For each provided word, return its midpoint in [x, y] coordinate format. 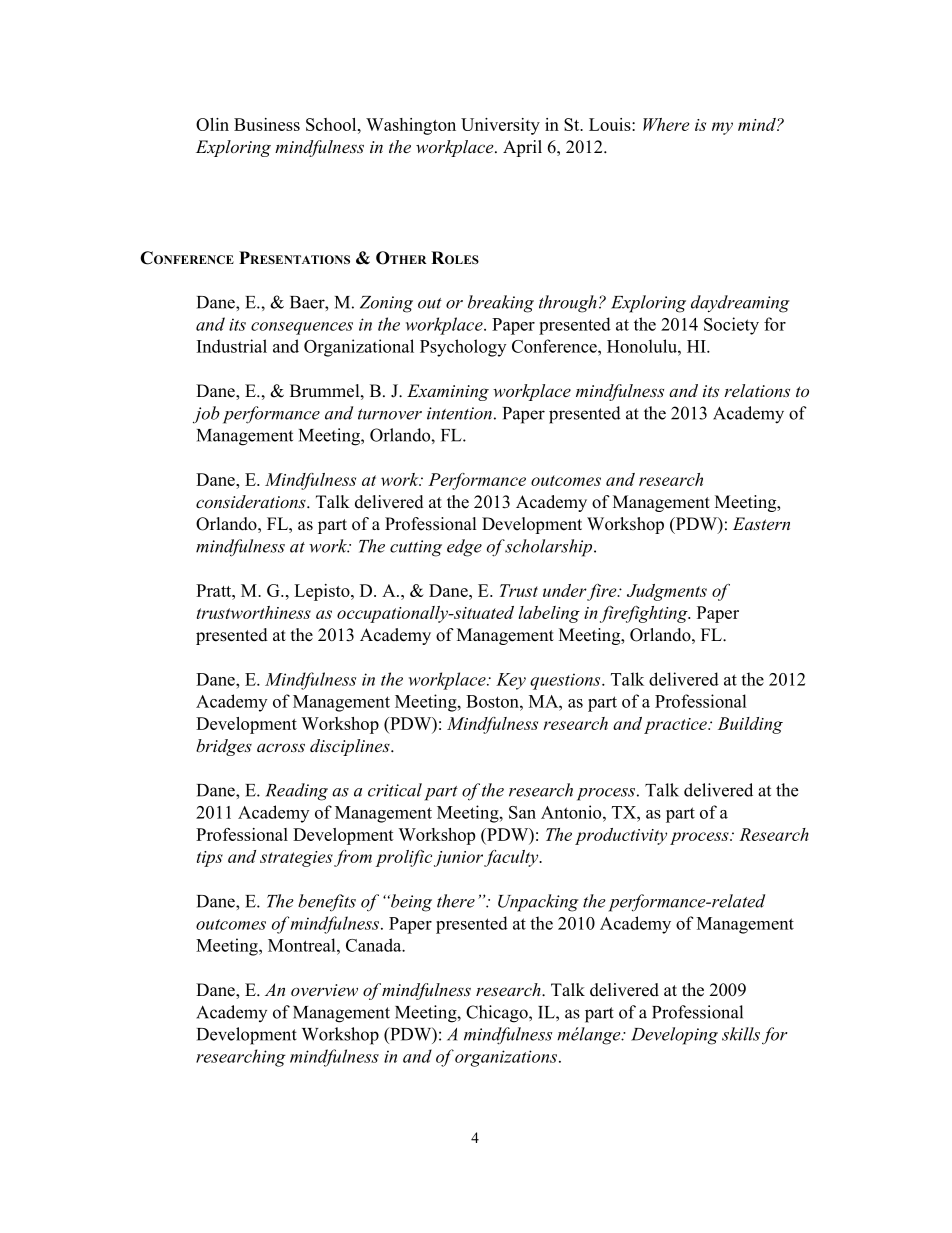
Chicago [498, 1014]
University [500, 126]
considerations [252, 501]
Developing [674, 1036]
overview [324, 990]
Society [731, 326]
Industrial [232, 346]
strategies [296, 859]
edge [464, 548]
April [522, 148]
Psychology [463, 348]
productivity [621, 836]
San [522, 812]
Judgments [667, 592]
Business [267, 124]
